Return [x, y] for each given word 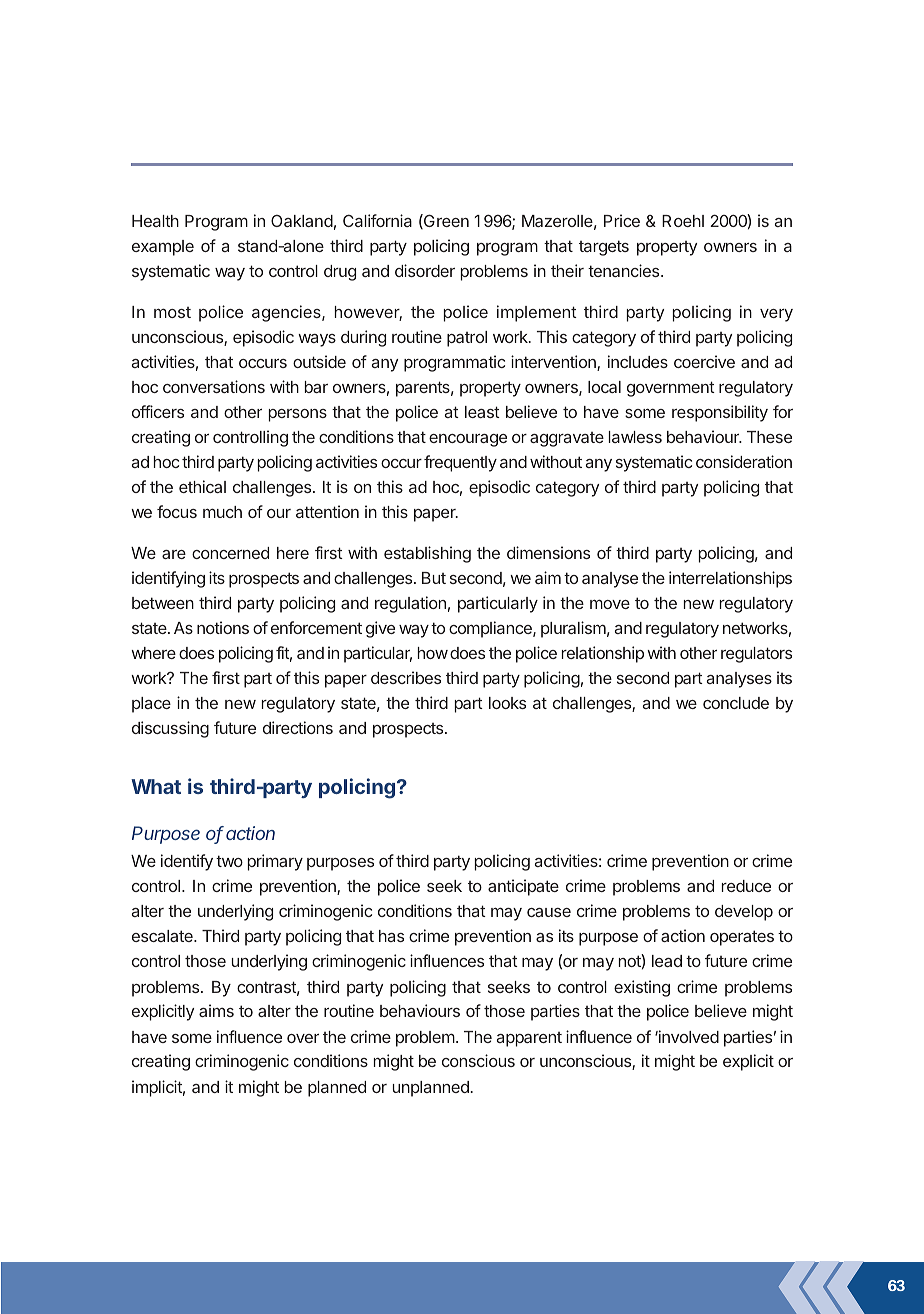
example [163, 248]
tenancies [625, 270]
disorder [425, 270]
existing [642, 988]
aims [216, 1010]
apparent [529, 1039]
